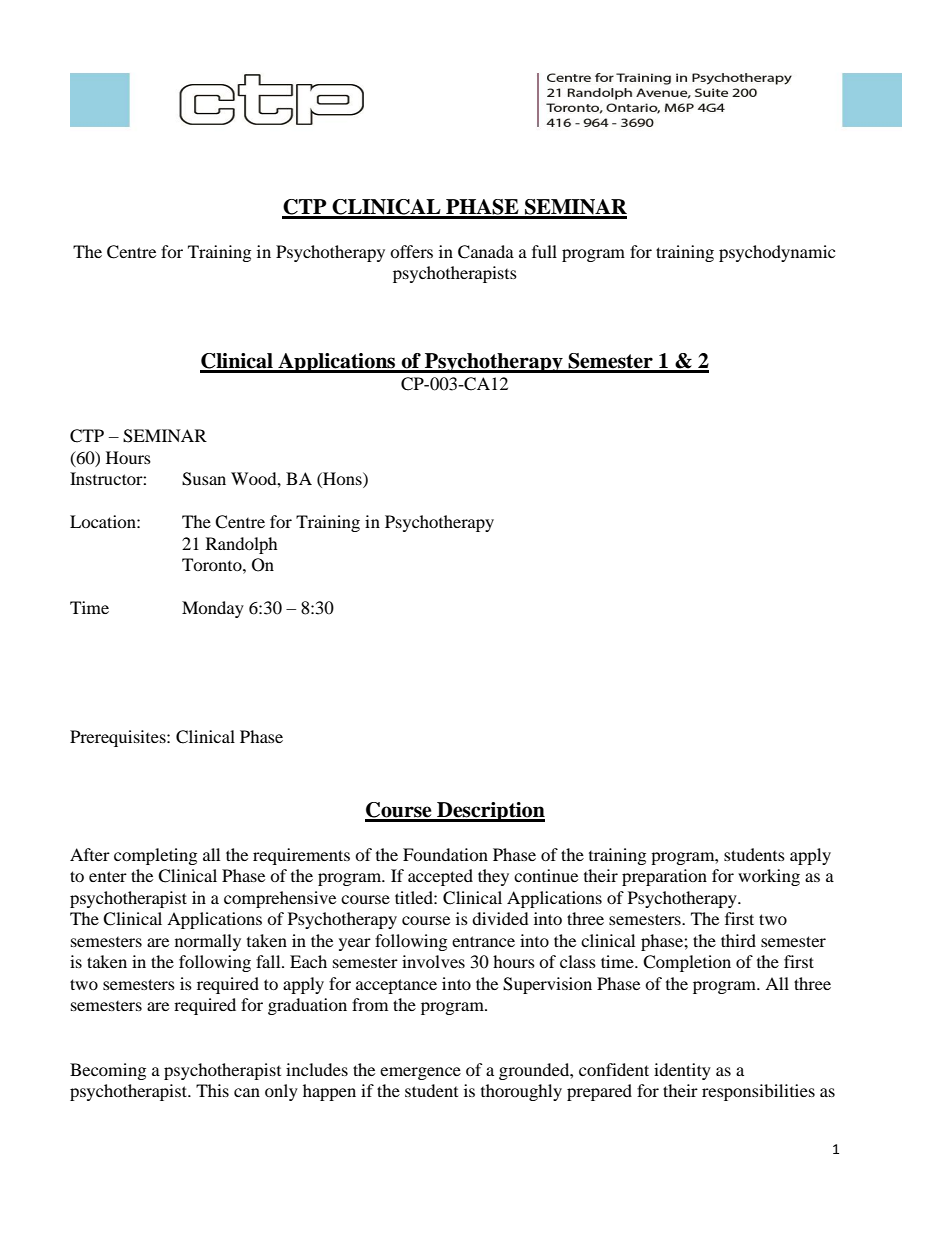 This screenshot has height=1233, width=952. What do you see at coordinates (682, 1071) in the screenshot?
I see `identity` at bounding box center [682, 1071].
